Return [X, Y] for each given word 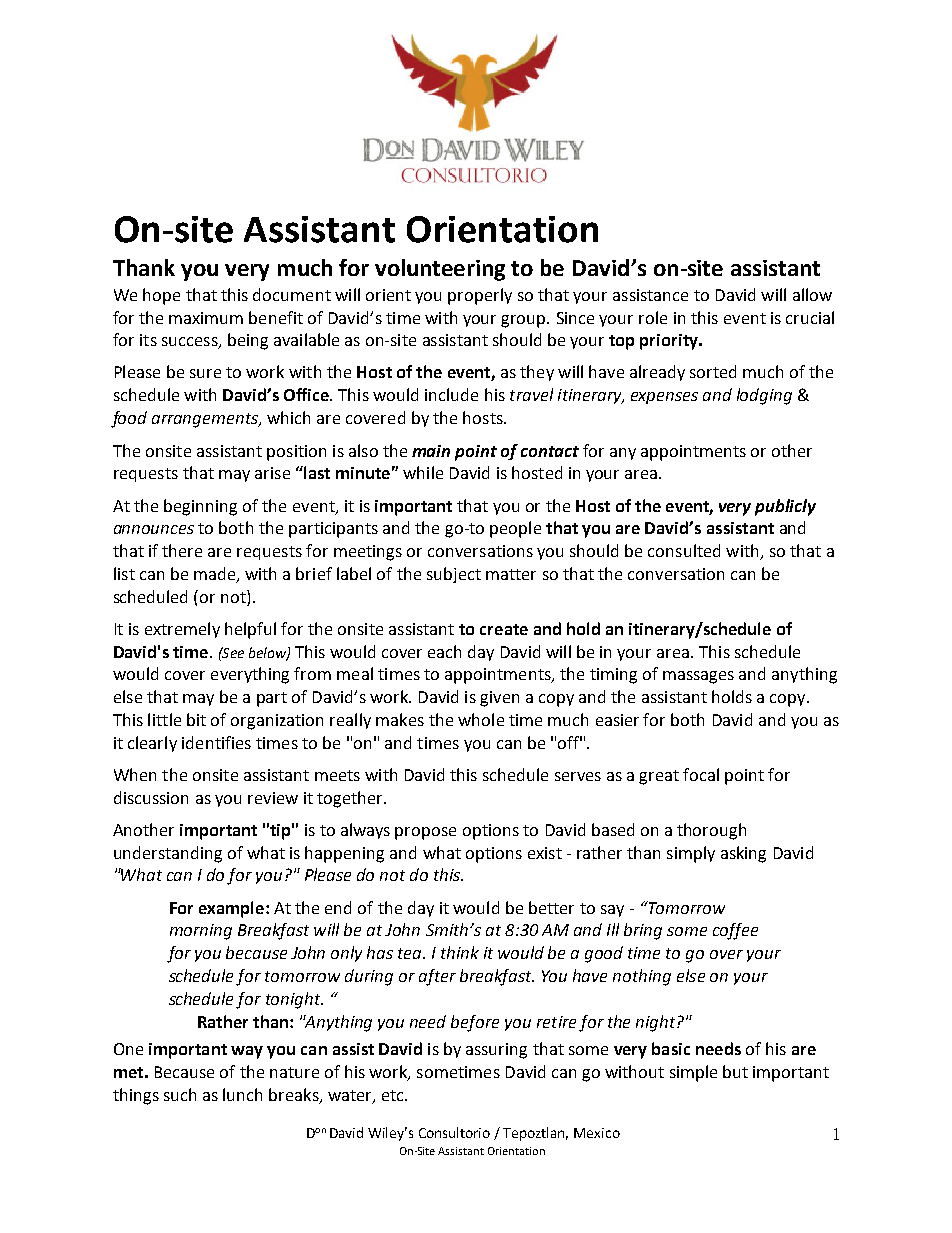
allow [812, 294]
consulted [684, 550]
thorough [711, 831]
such [180, 1094]
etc [394, 1095]
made [216, 575]
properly [480, 296]
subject [454, 575]
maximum [206, 318]
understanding [168, 854]
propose [425, 833]
